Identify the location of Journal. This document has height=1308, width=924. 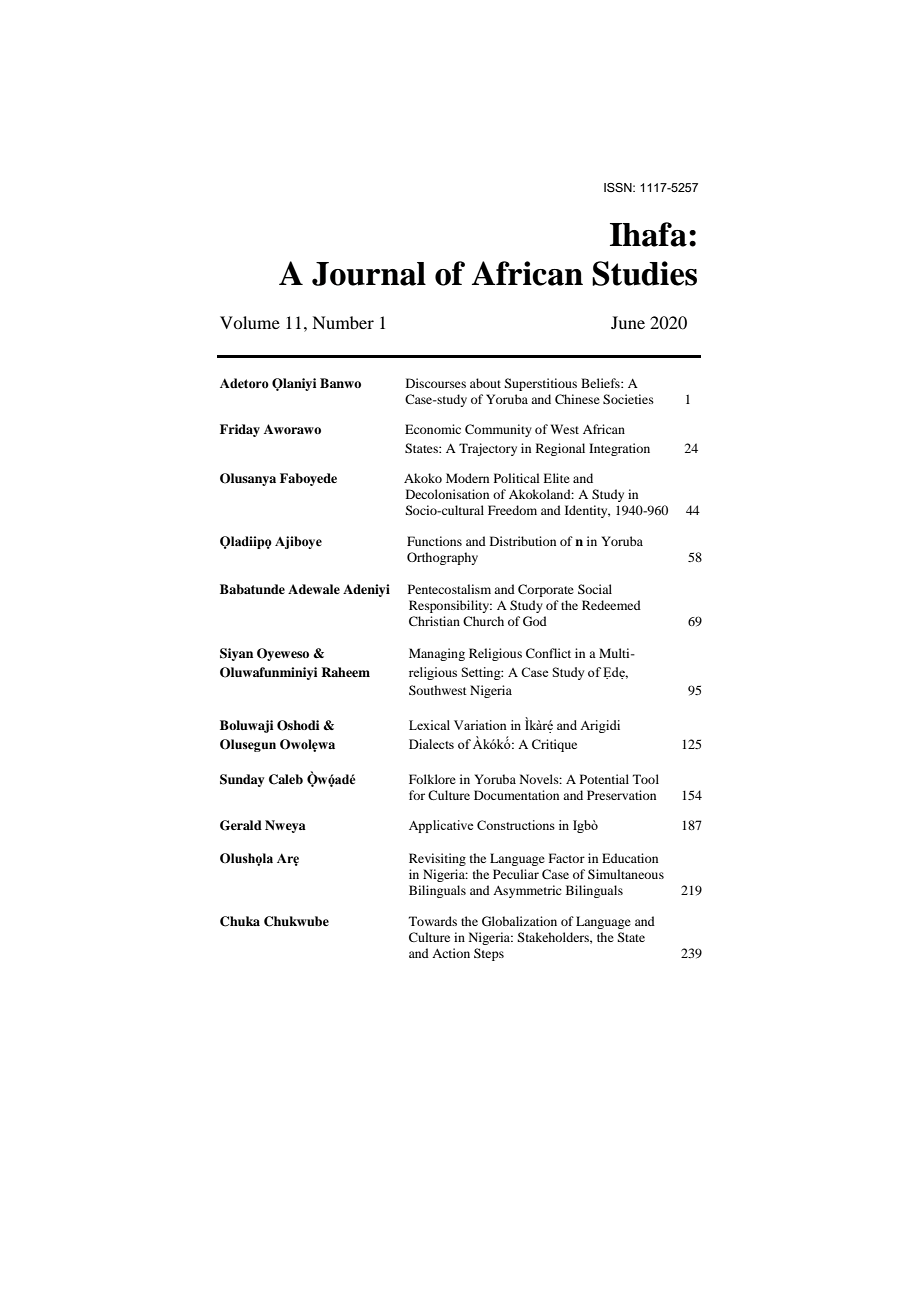
(369, 274).
